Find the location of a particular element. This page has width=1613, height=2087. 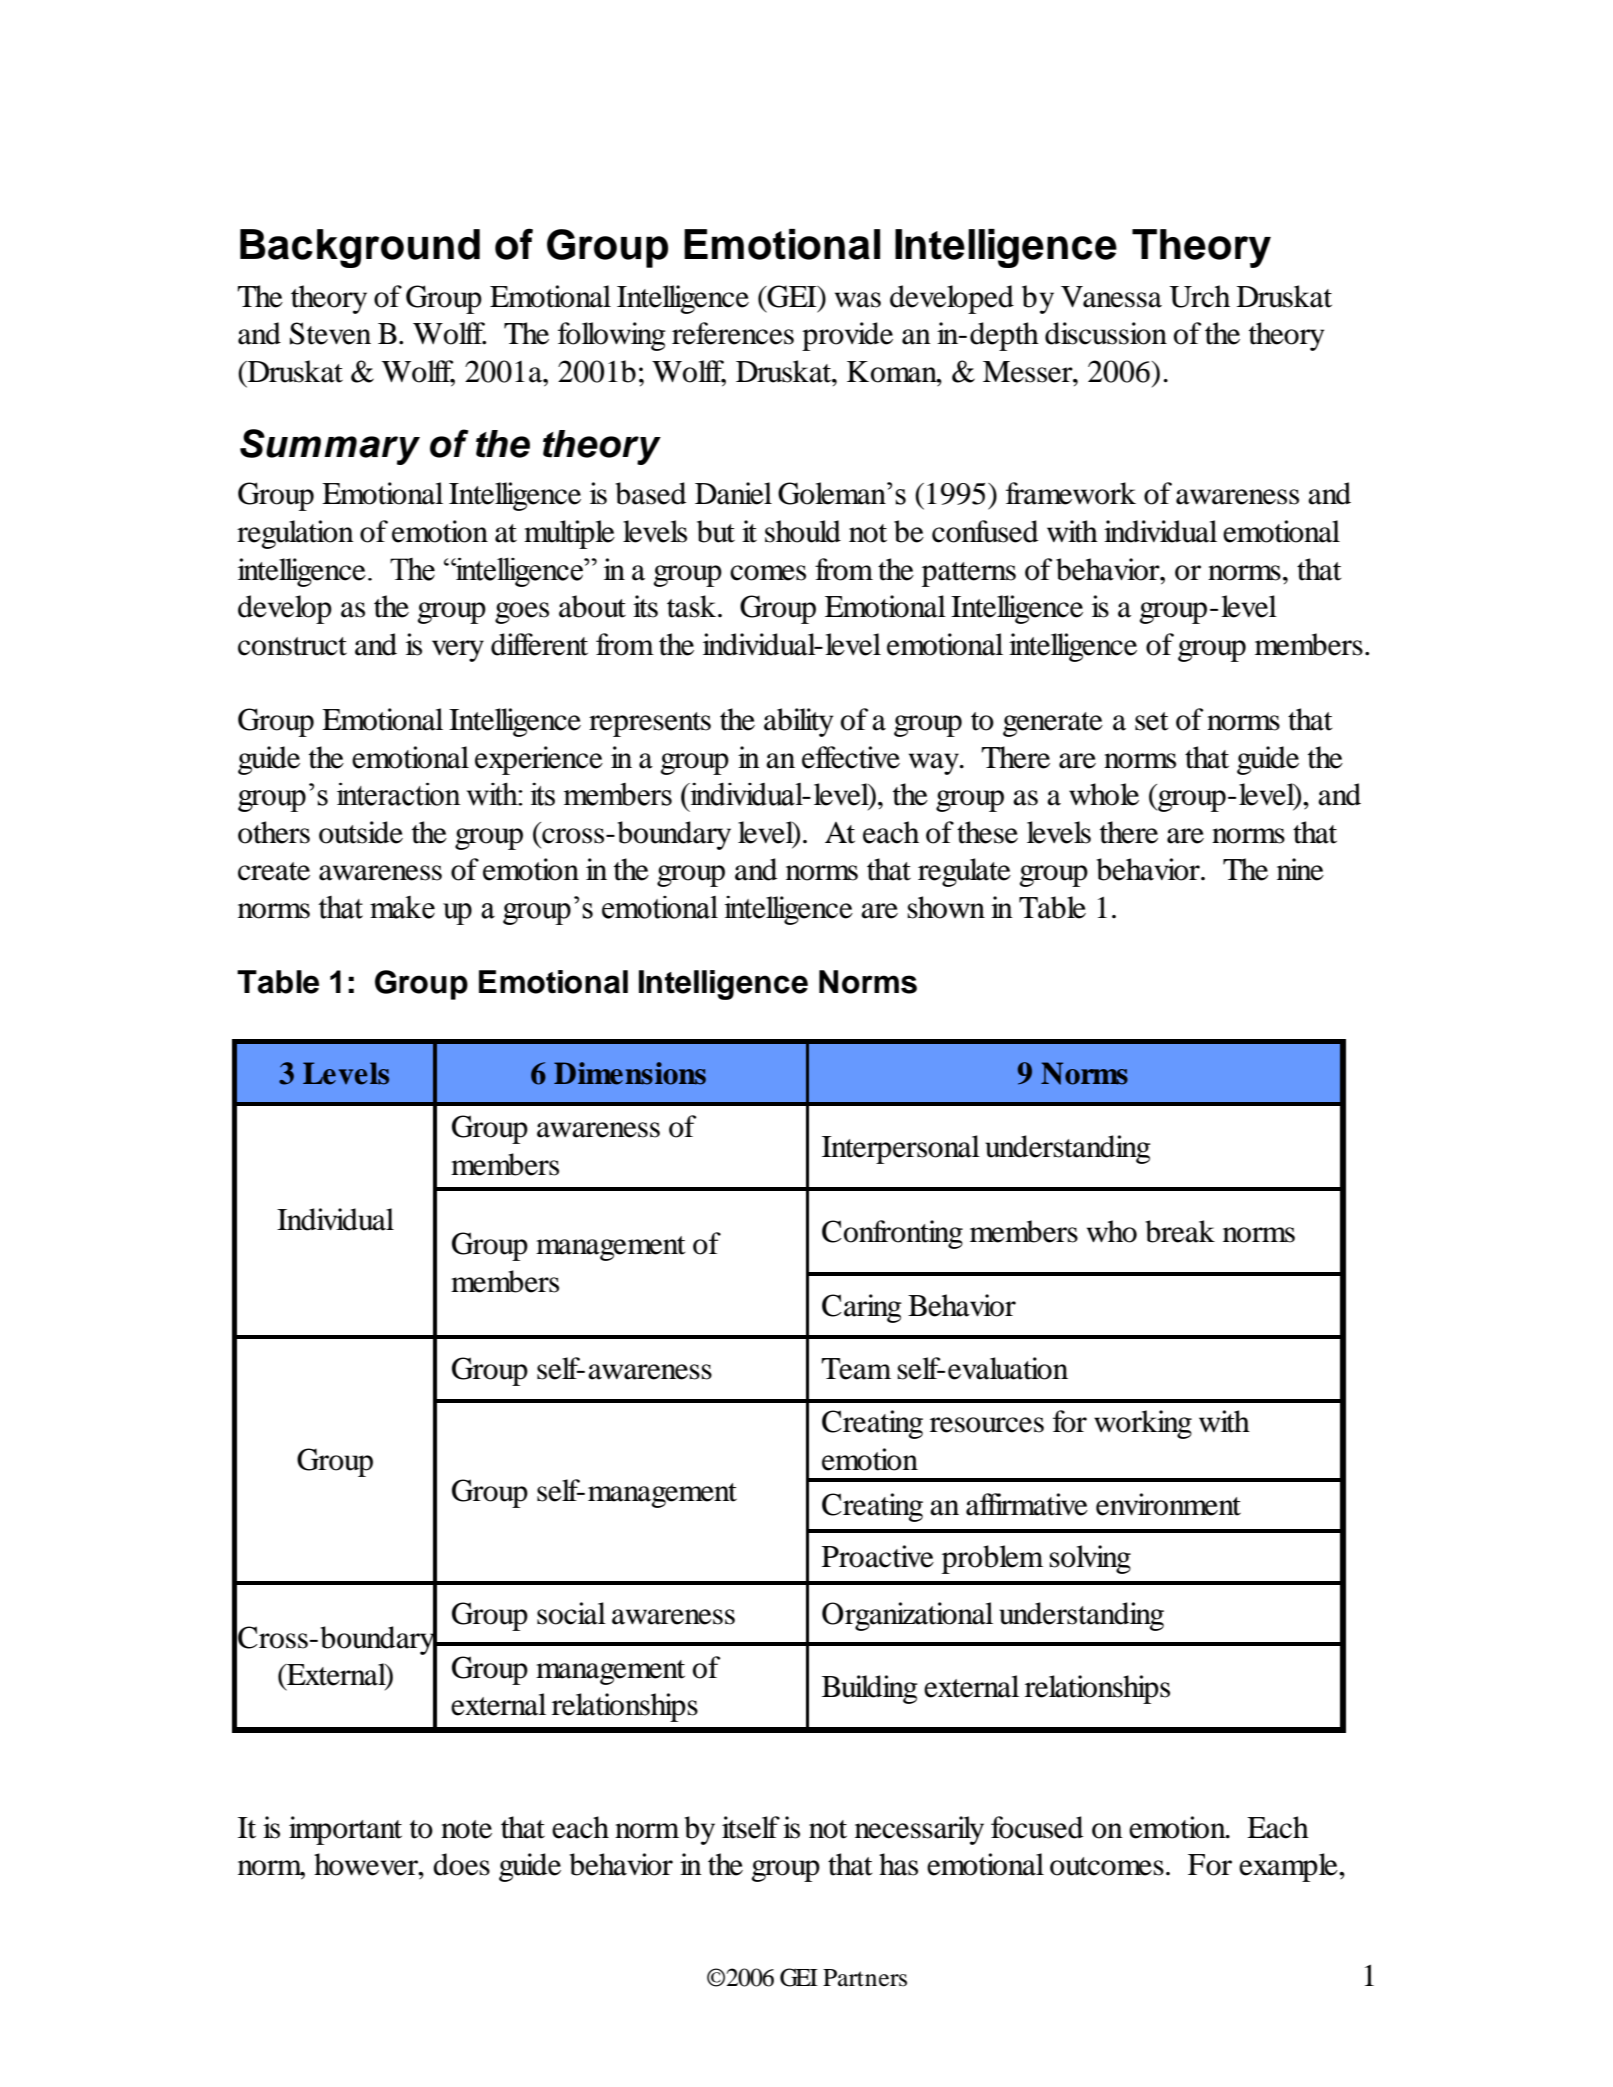

Vanessa is located at coordinates (1111, 297).
